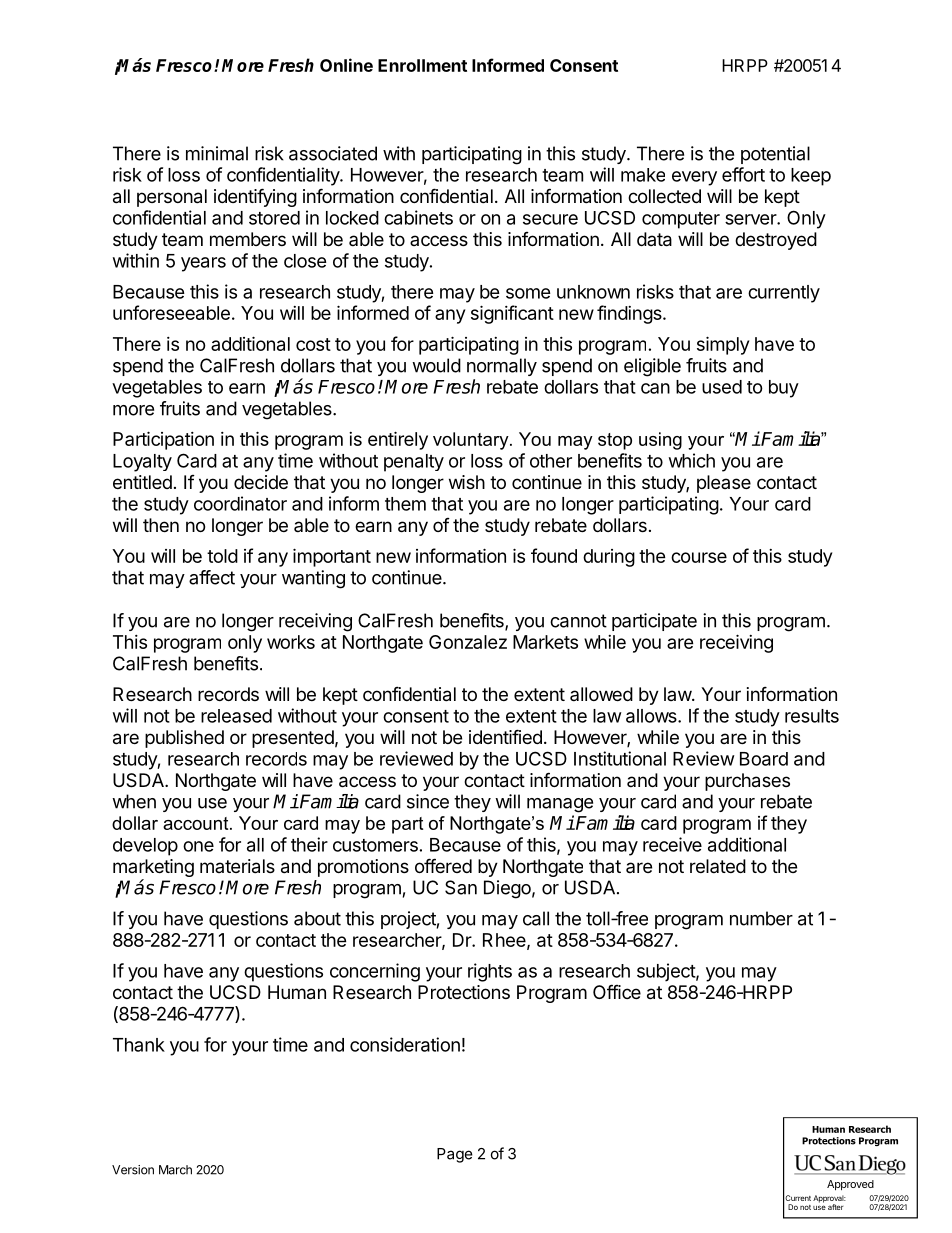  Describe the element at coordinates (836, 1207) in the screenshot. I see `after` at that location.
